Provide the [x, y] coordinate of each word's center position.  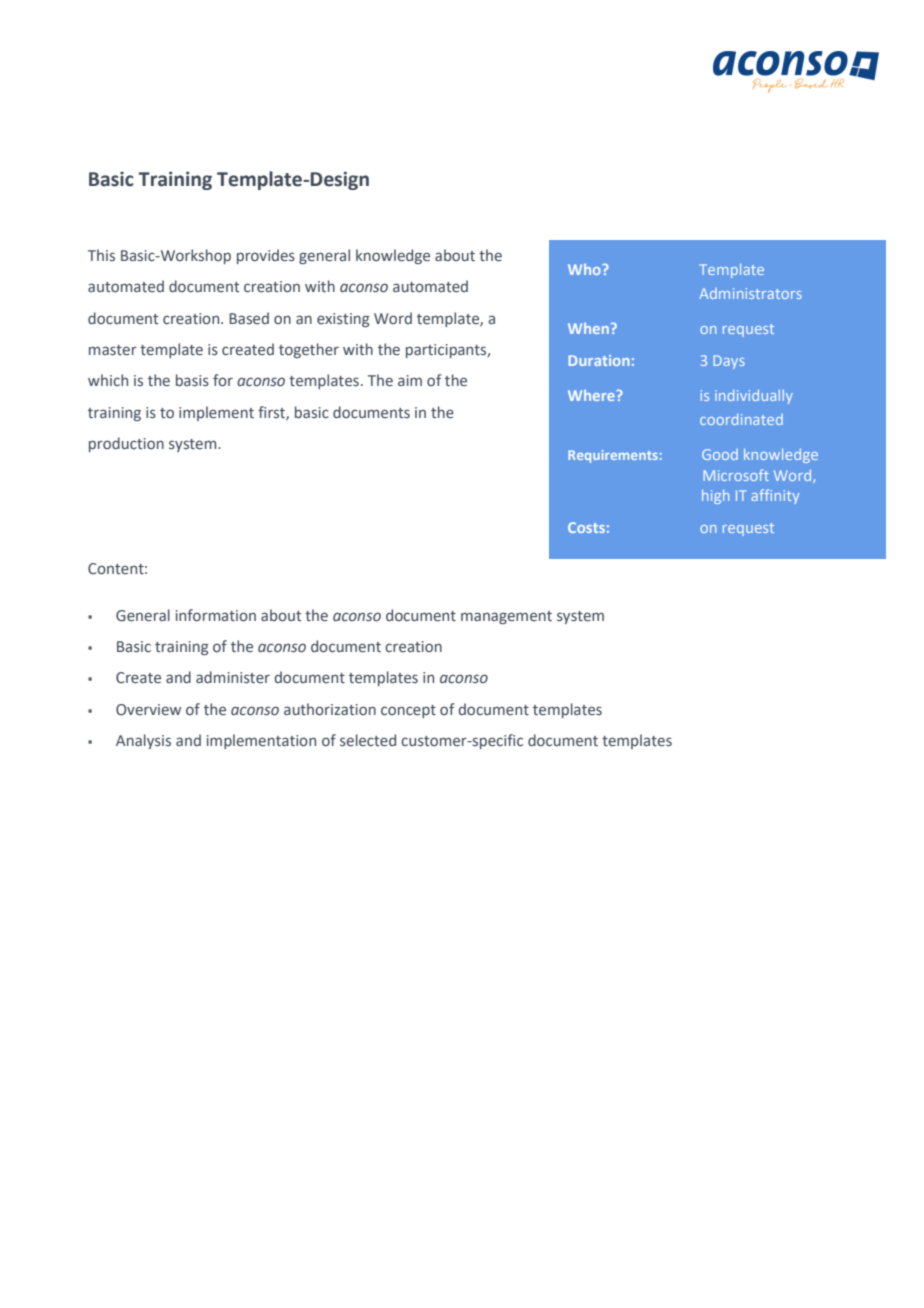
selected [368, 740]
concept [408, 711]
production [126, 444]
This [101, 255]
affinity [775, 496]
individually [754, 397]
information [216, 615]
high [715, 497]
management [506, 617]
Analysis [143, 741]
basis [192, 380]
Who [585, 269]
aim [410, 380]
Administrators [750, 293]
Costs [586, 527]
